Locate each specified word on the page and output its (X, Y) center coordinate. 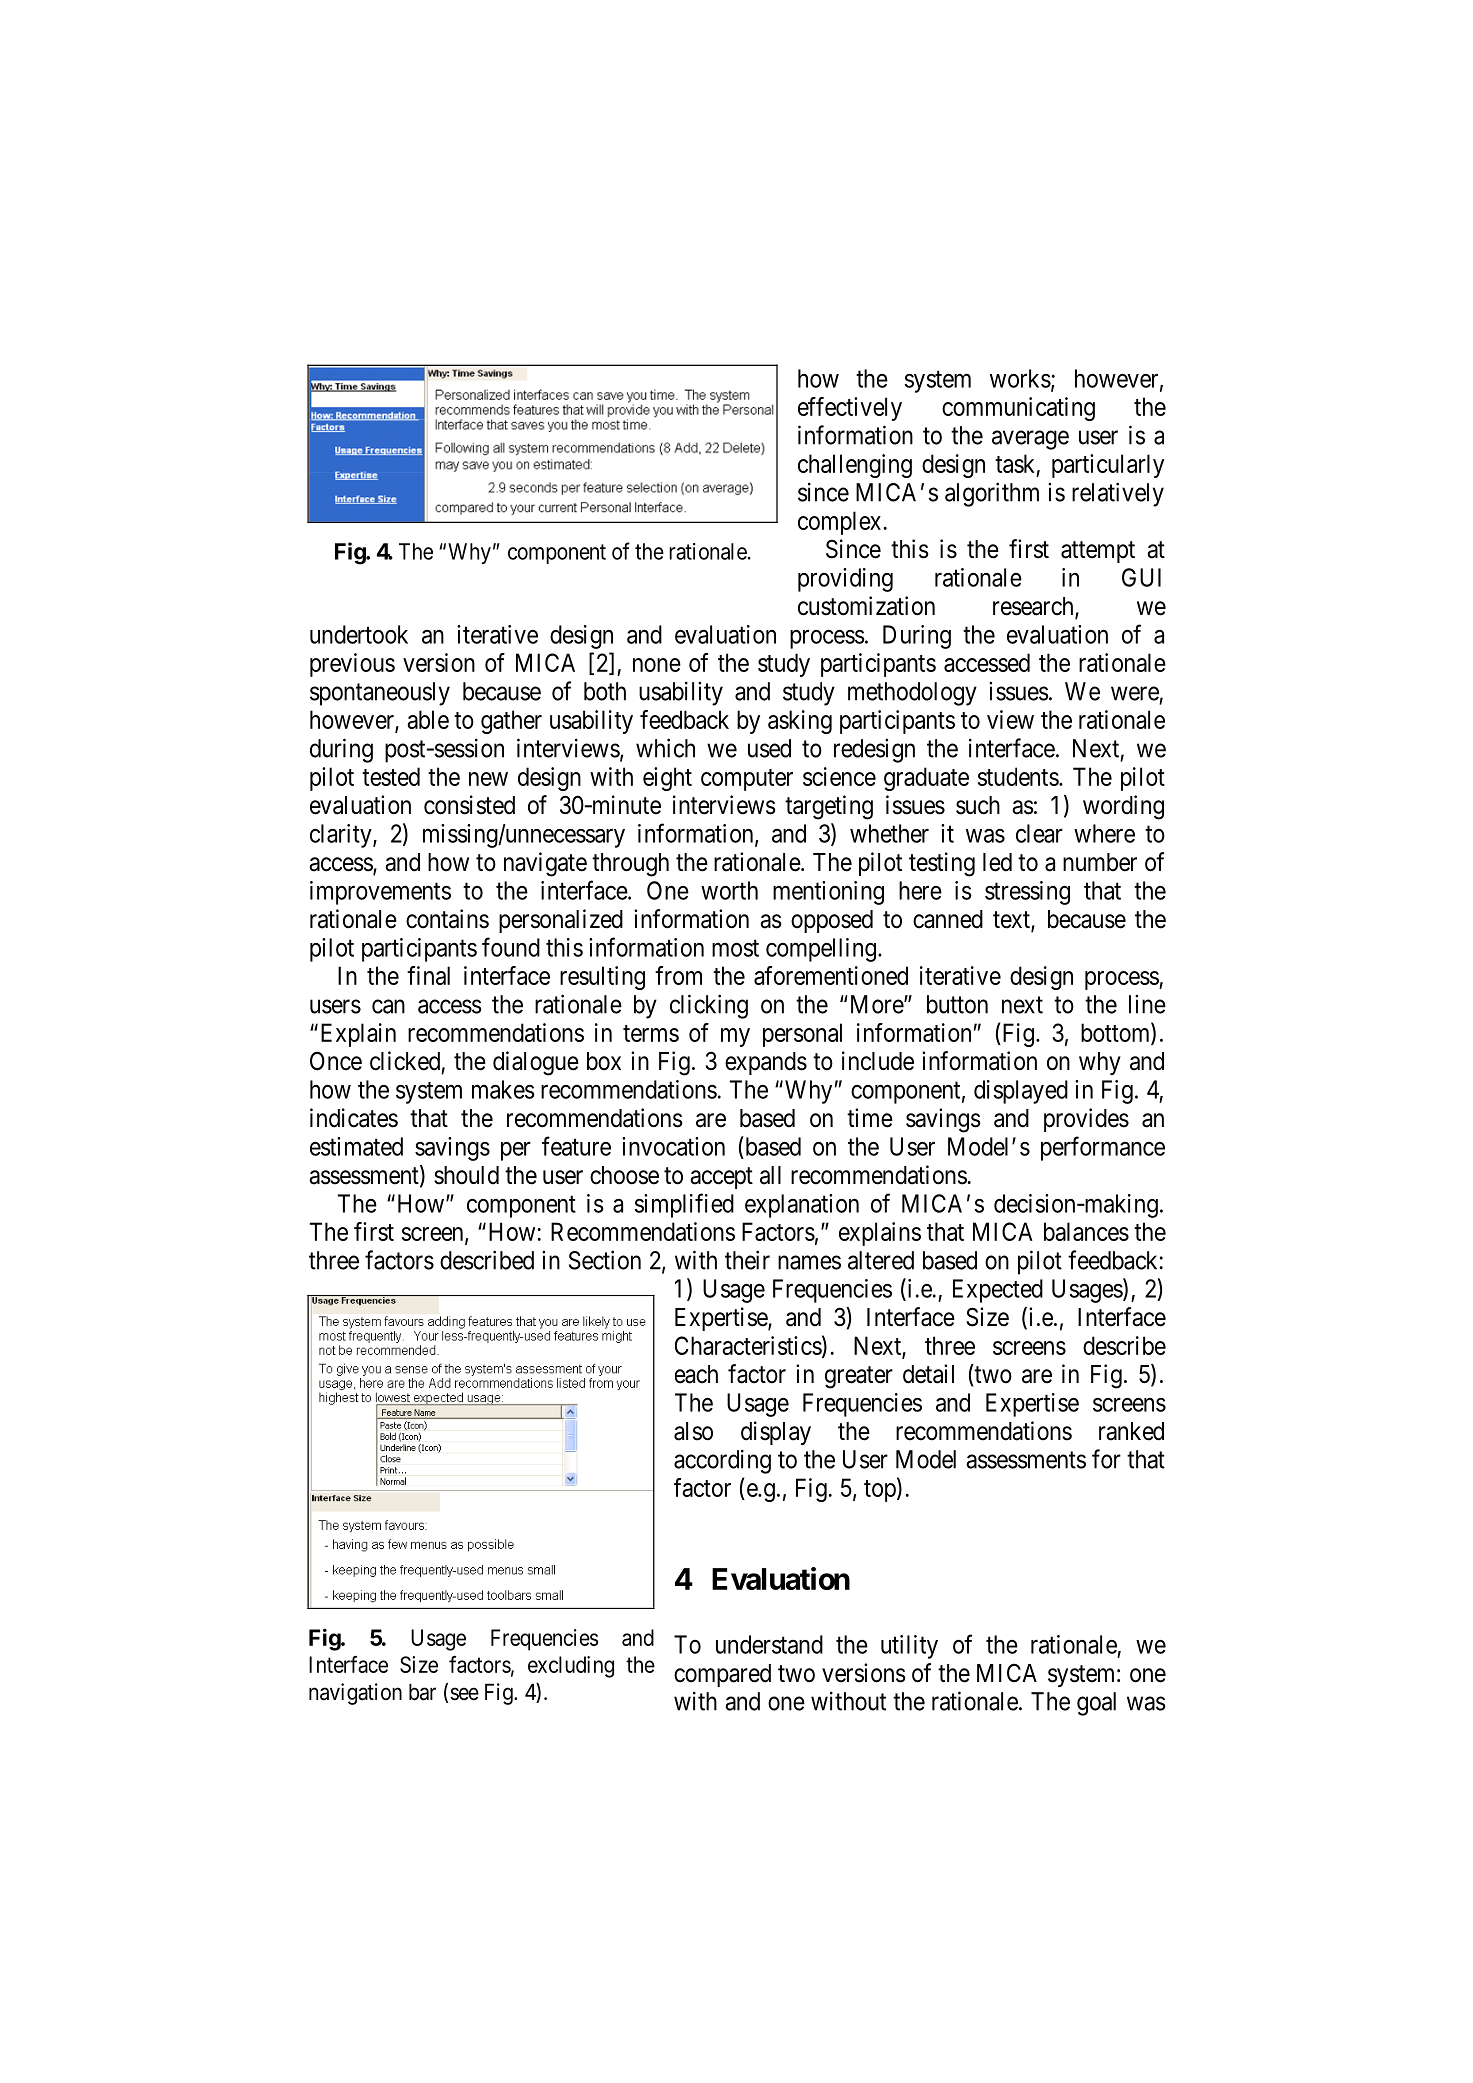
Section (605, 1260)
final (428, 975)
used (769, 748)
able (428, 719)
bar (422, 1692)
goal (1096, 1704)
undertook (359, 634)
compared (722, 1675)
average (1030, 440)
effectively (850, 409)
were (1135, 693)
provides (1086, 1120)
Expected (998, 1291)
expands (766, 1063)
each (696, 1374)
